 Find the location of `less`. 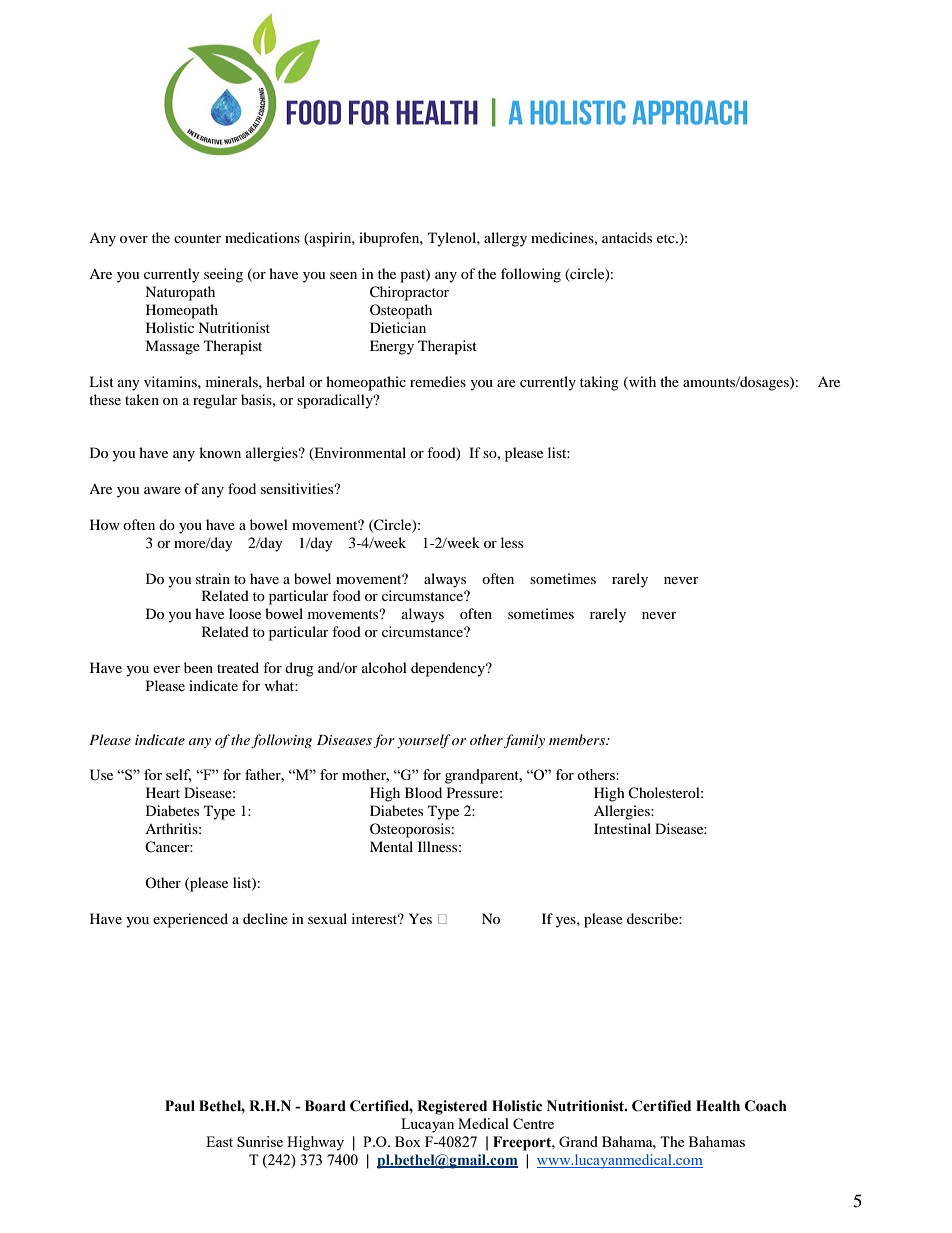

less is located at coordinates (512, 542).
